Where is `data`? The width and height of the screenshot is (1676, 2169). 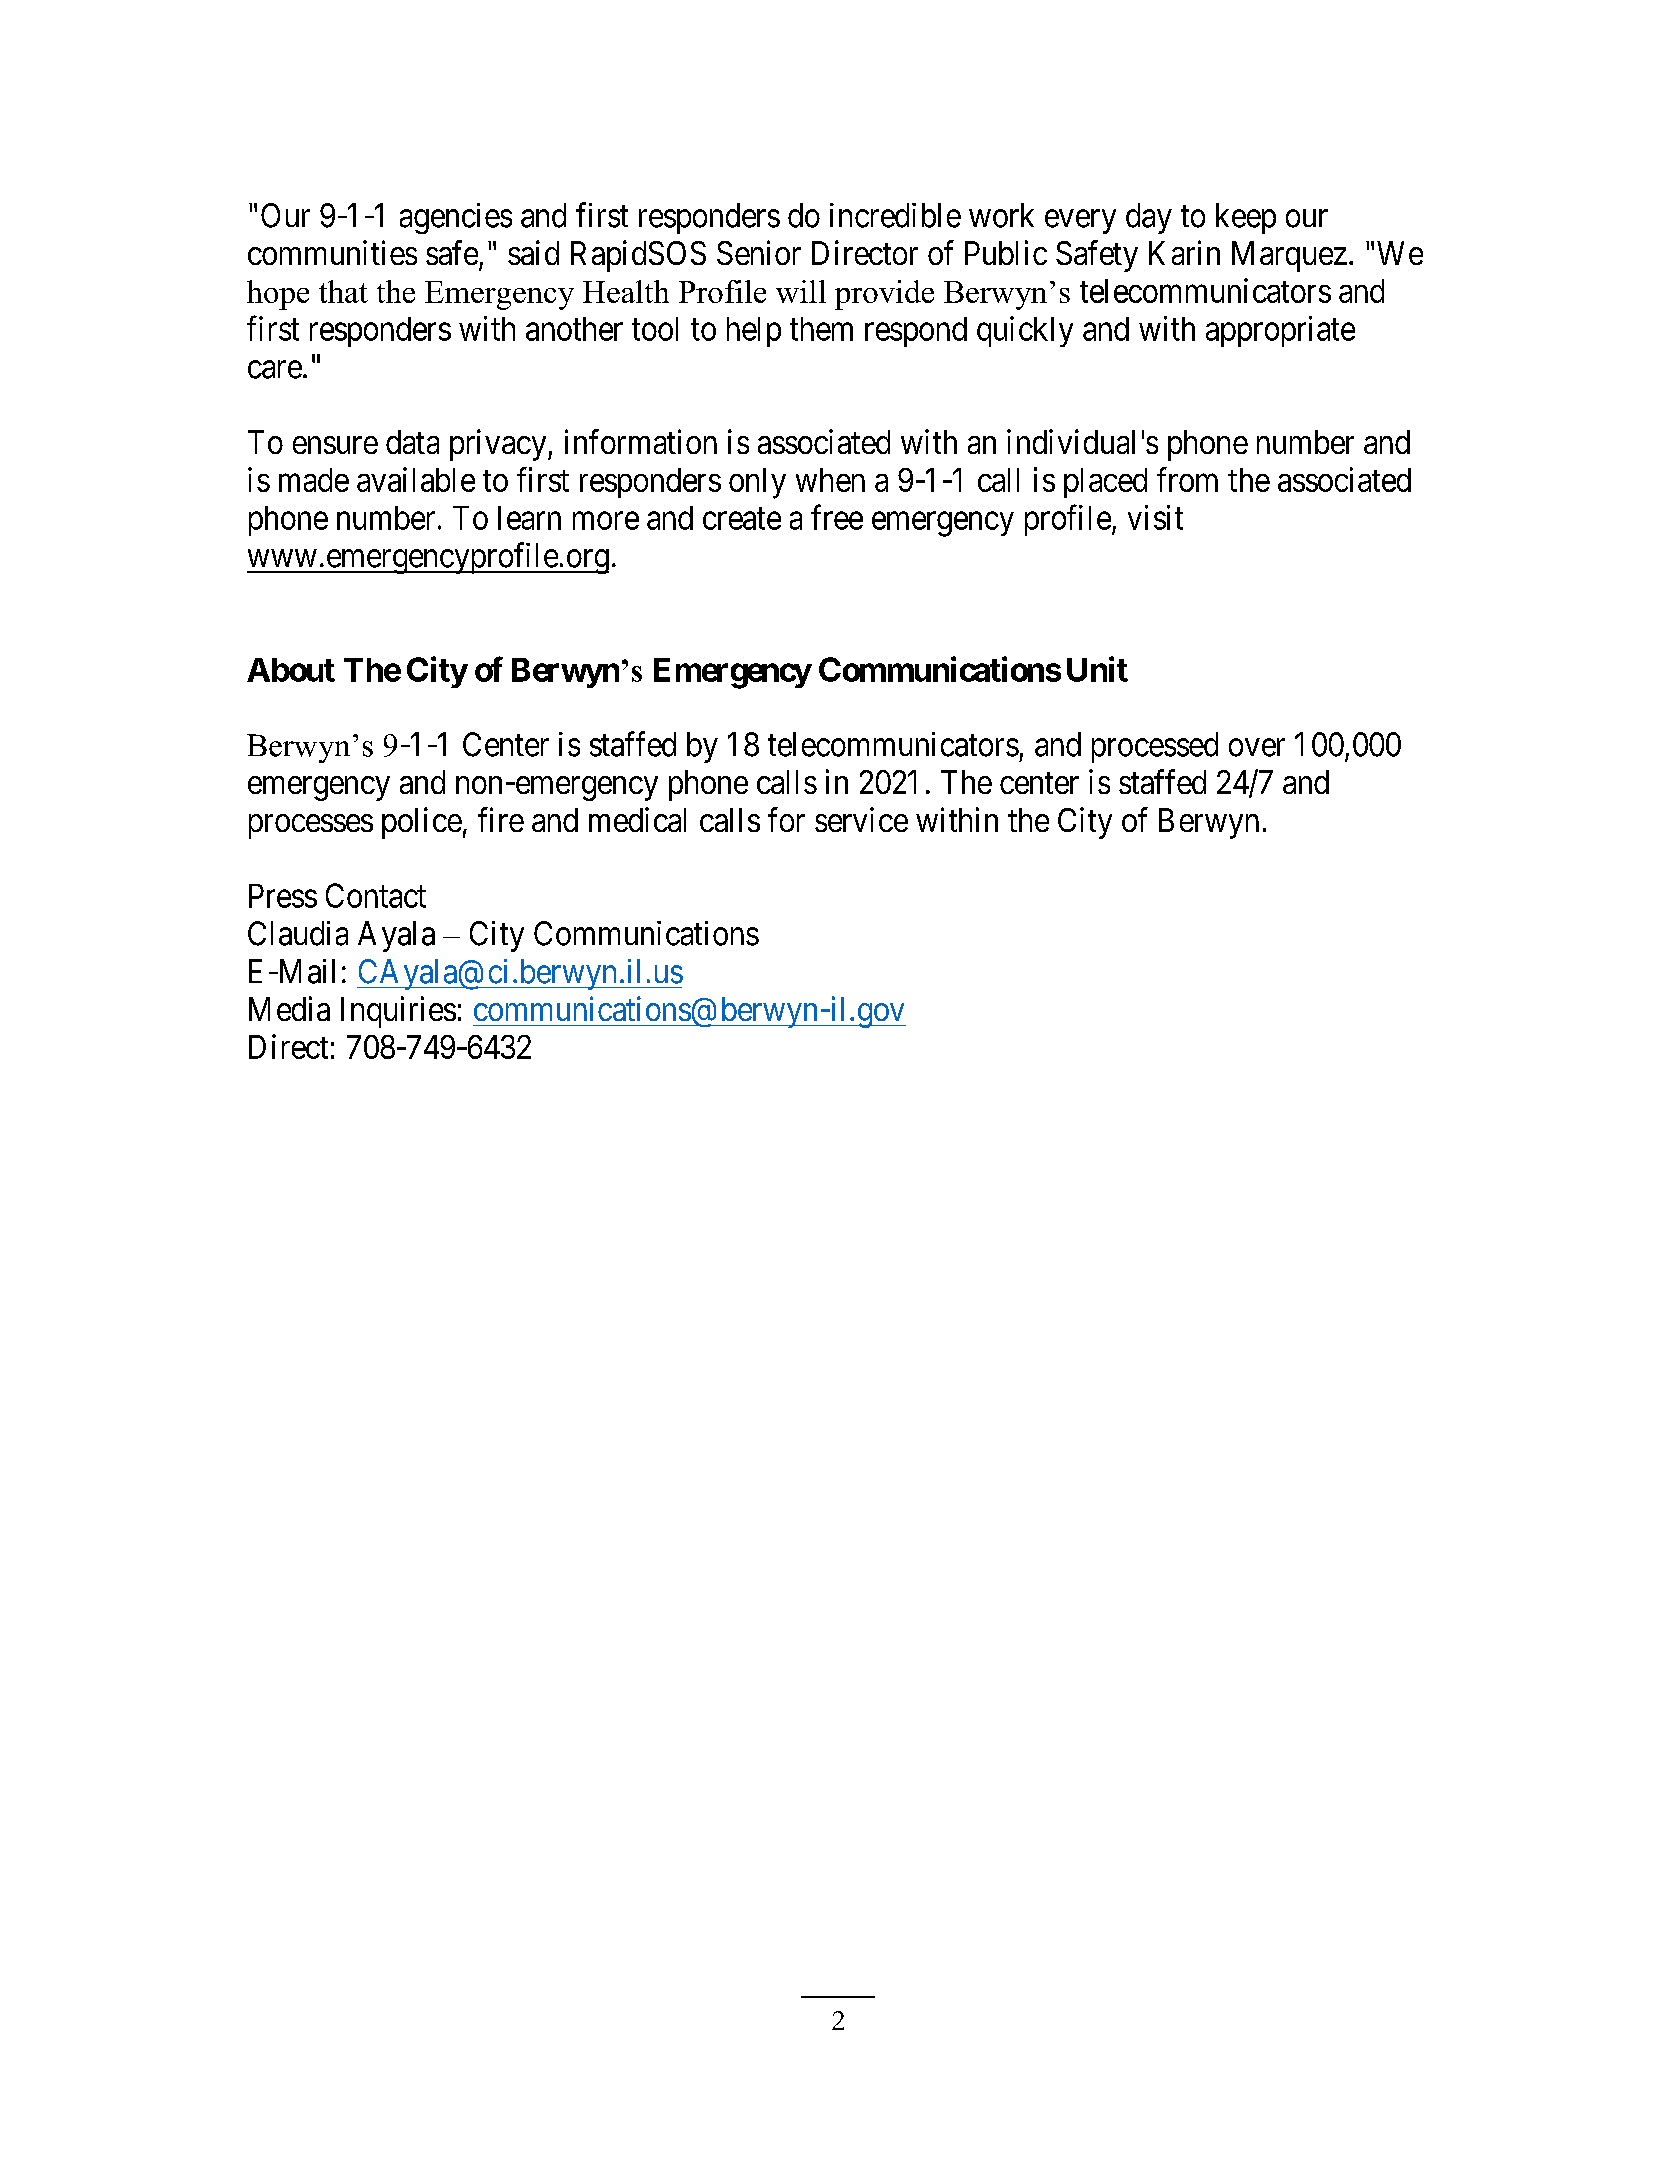 data is located at coordinates (412, 442).
